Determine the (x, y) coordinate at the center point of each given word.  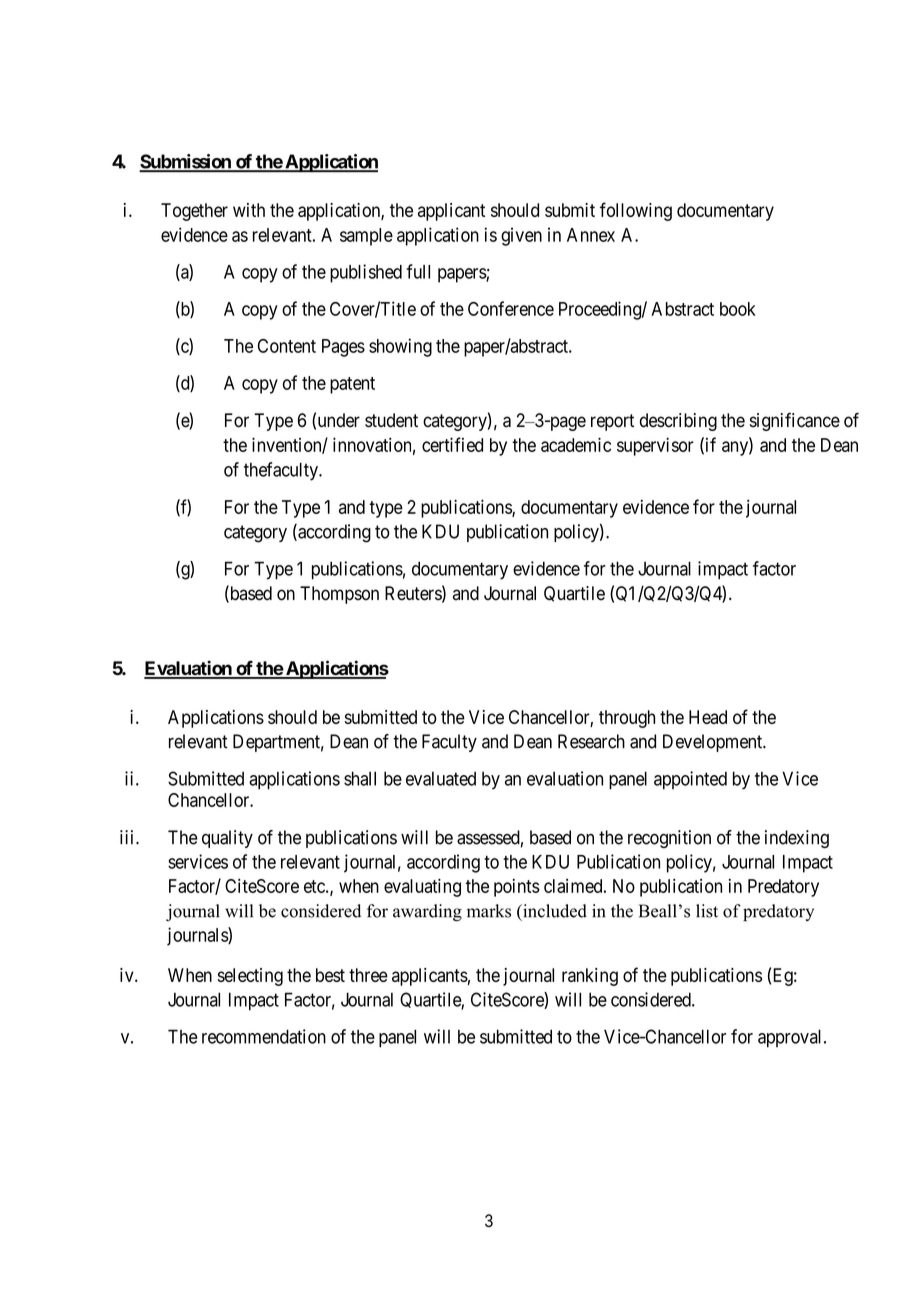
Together (194, 212)
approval (791, 1038)
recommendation (264, 1036)
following (636, 211)
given (521, 236)
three (368, 975)
